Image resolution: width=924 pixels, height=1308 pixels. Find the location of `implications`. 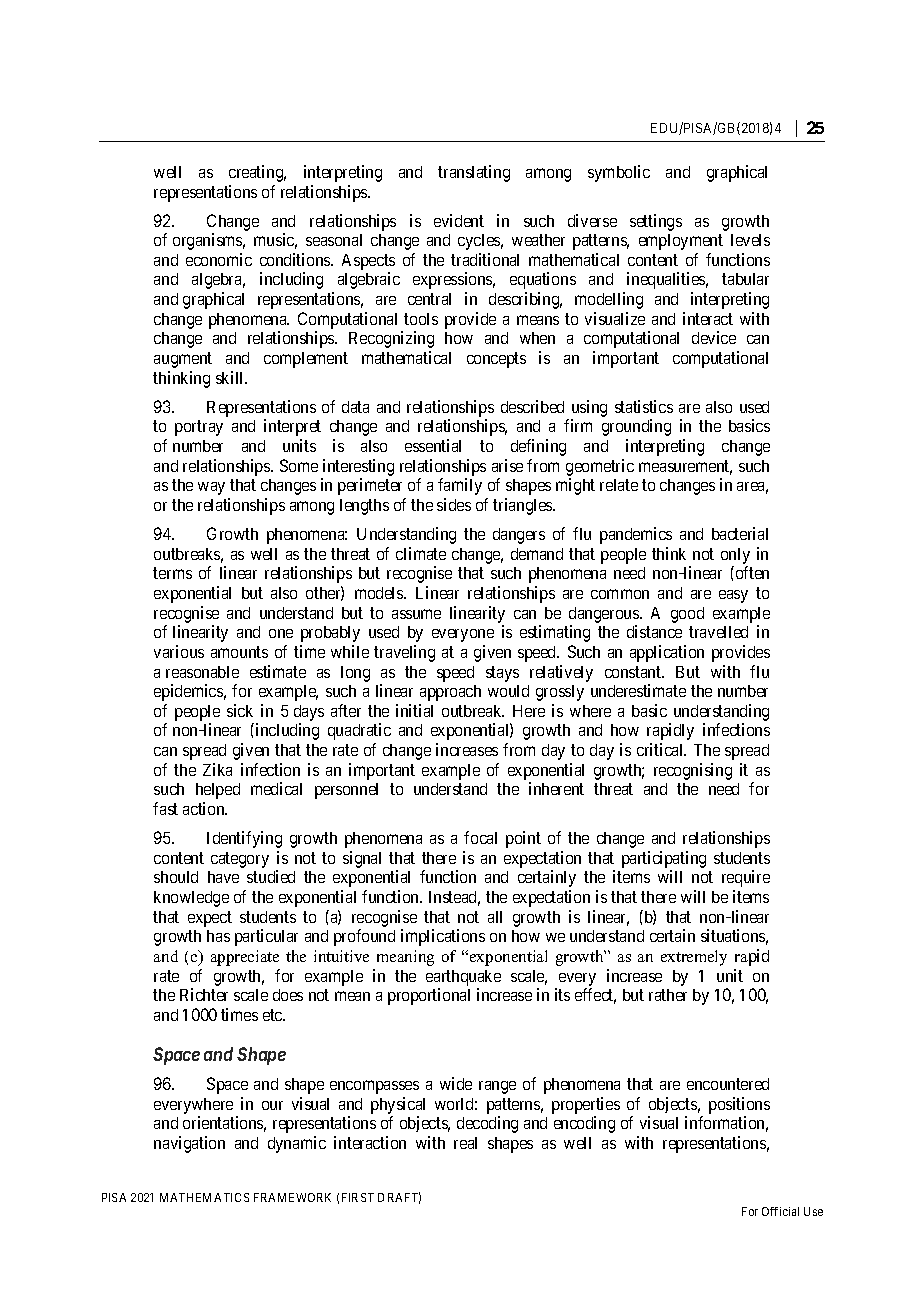

implications is located at coordinates (443, 937).
